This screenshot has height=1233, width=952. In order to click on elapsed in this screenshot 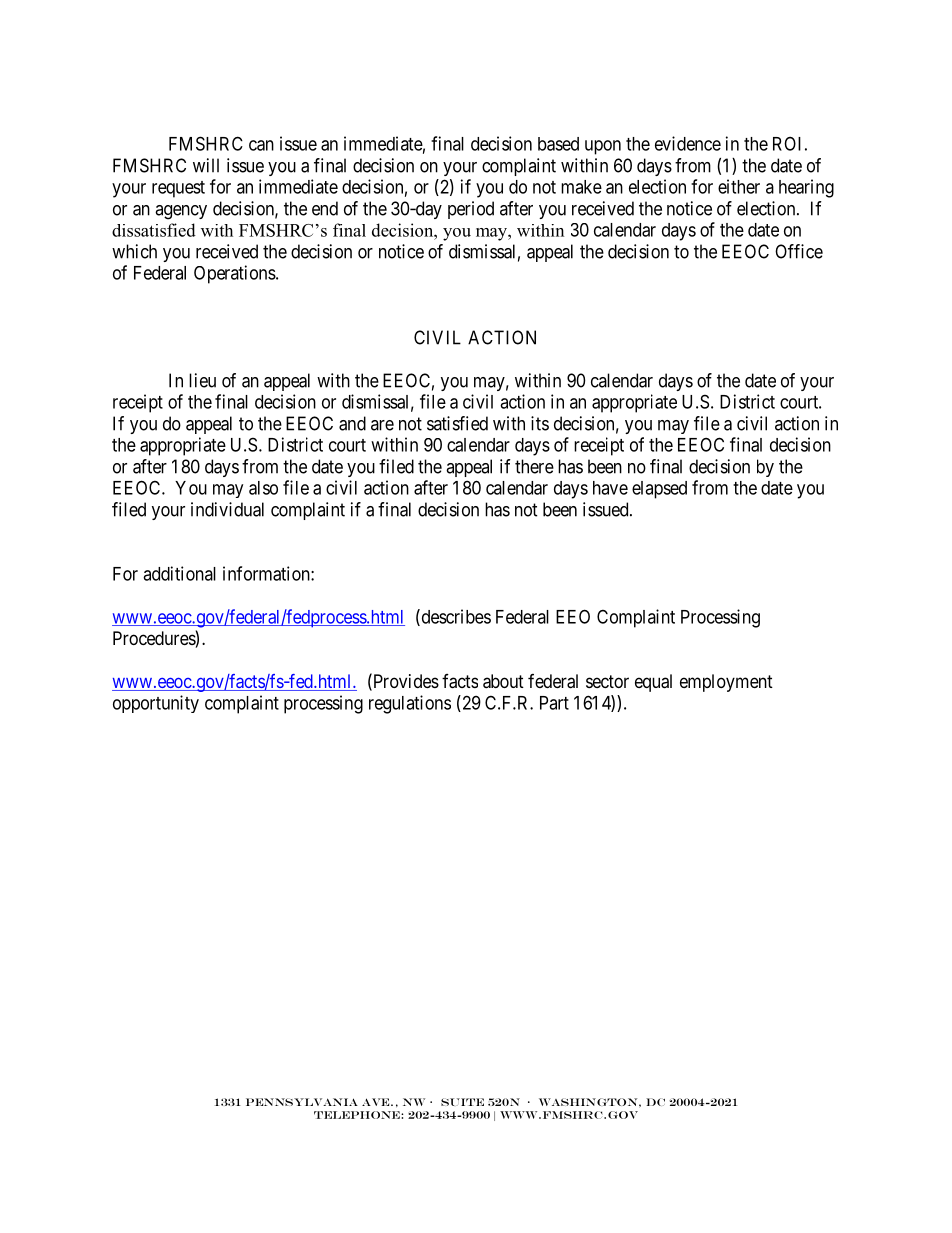, I will do `click(659, 490)`.
